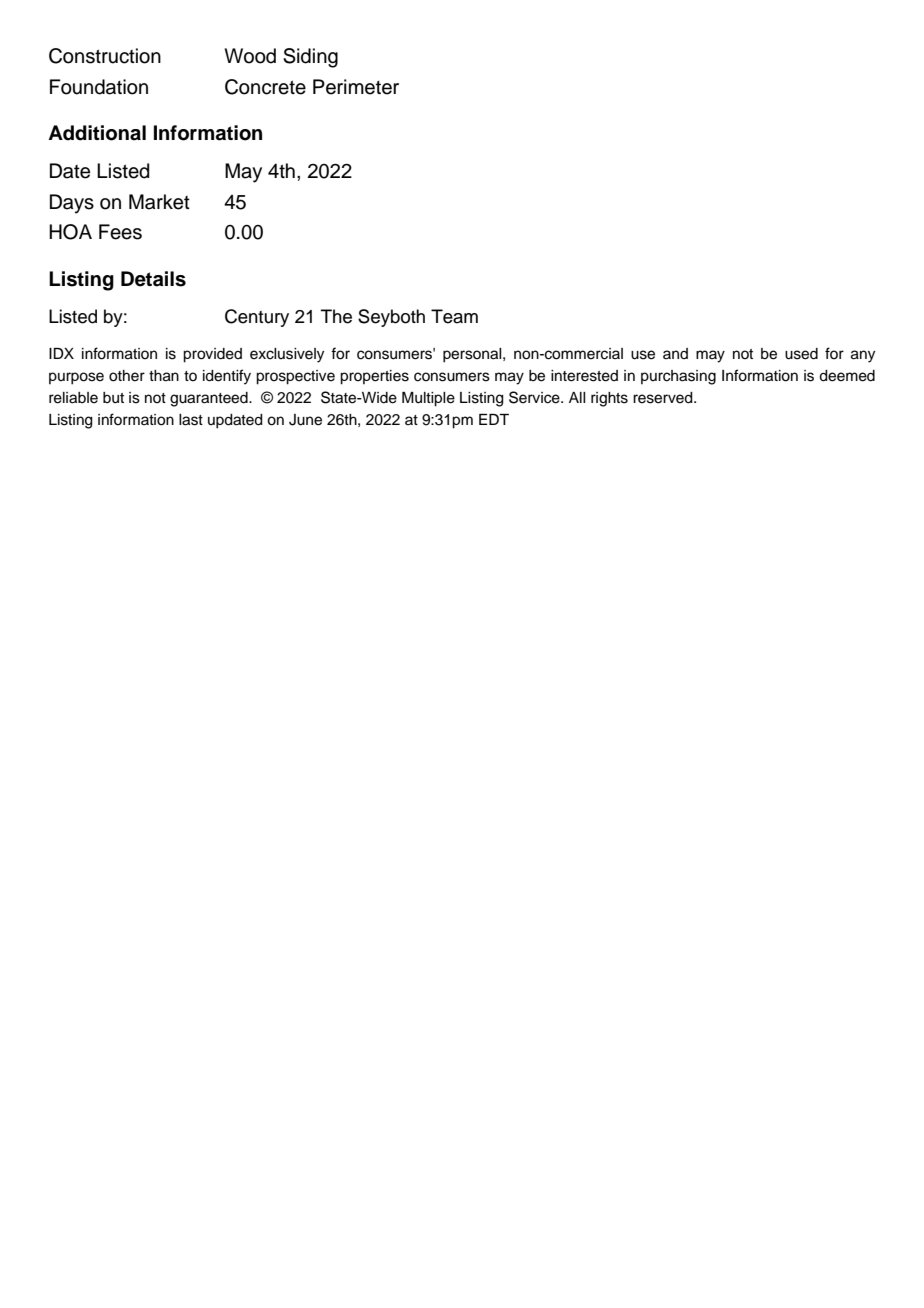 This screenshot has height=1308, width=924. Describe the element at coordinates (159, 202) in the screenshot. I see `Market` at that location.
